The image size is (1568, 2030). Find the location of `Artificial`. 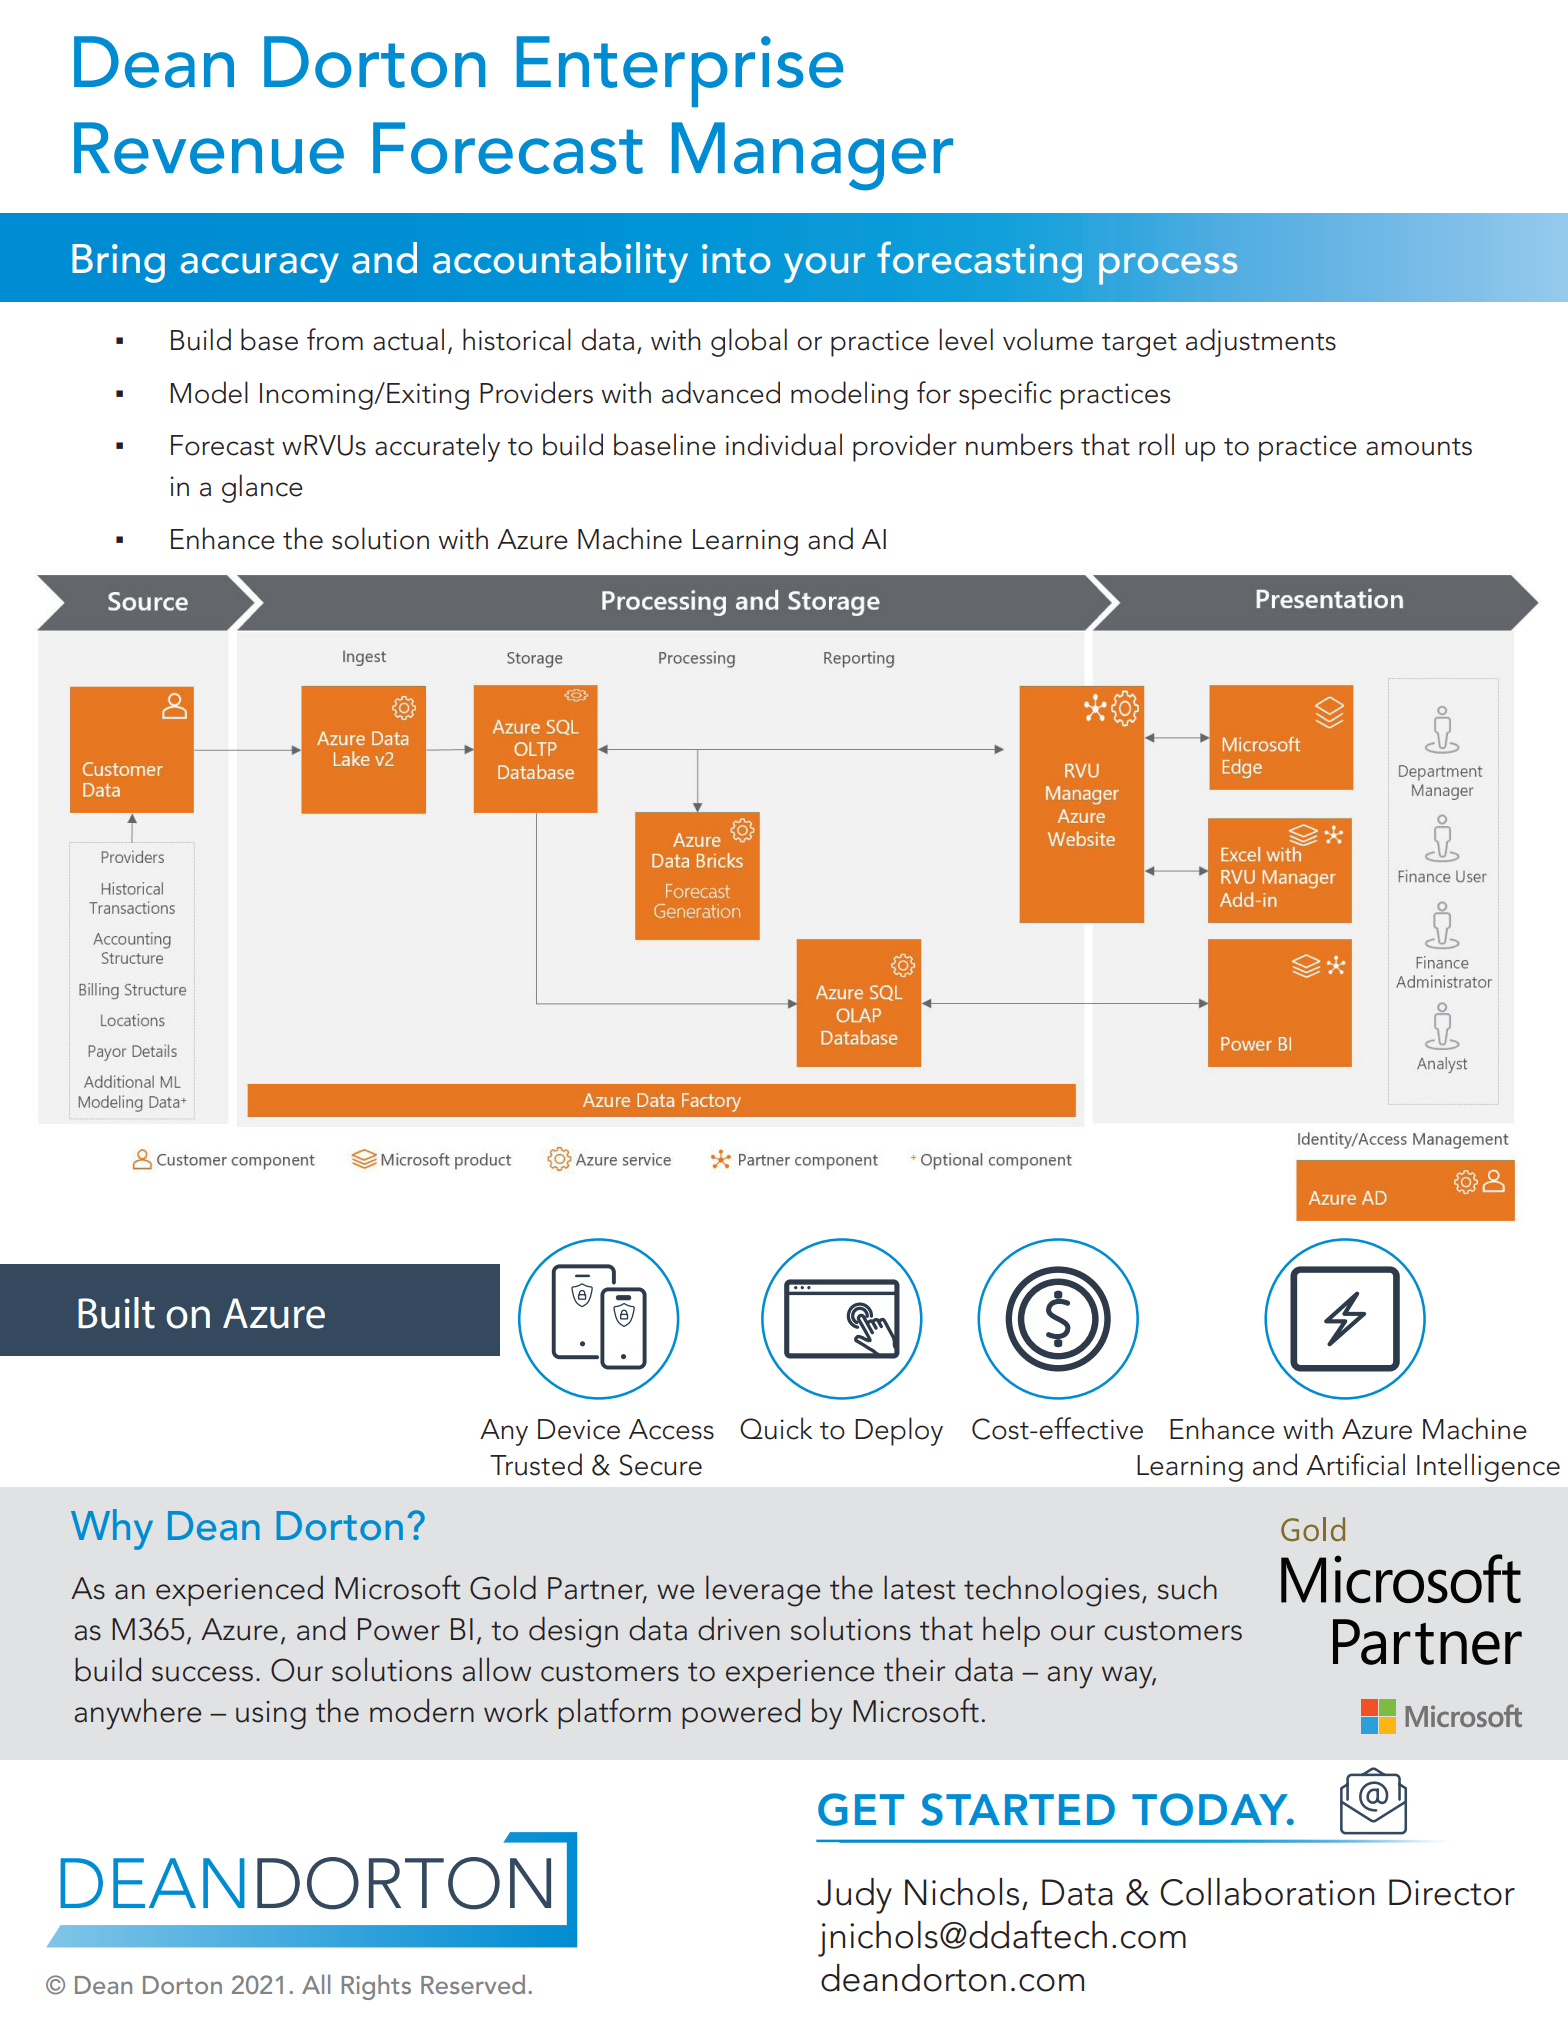

Artificial is located at coordinates (1355, 1464).
